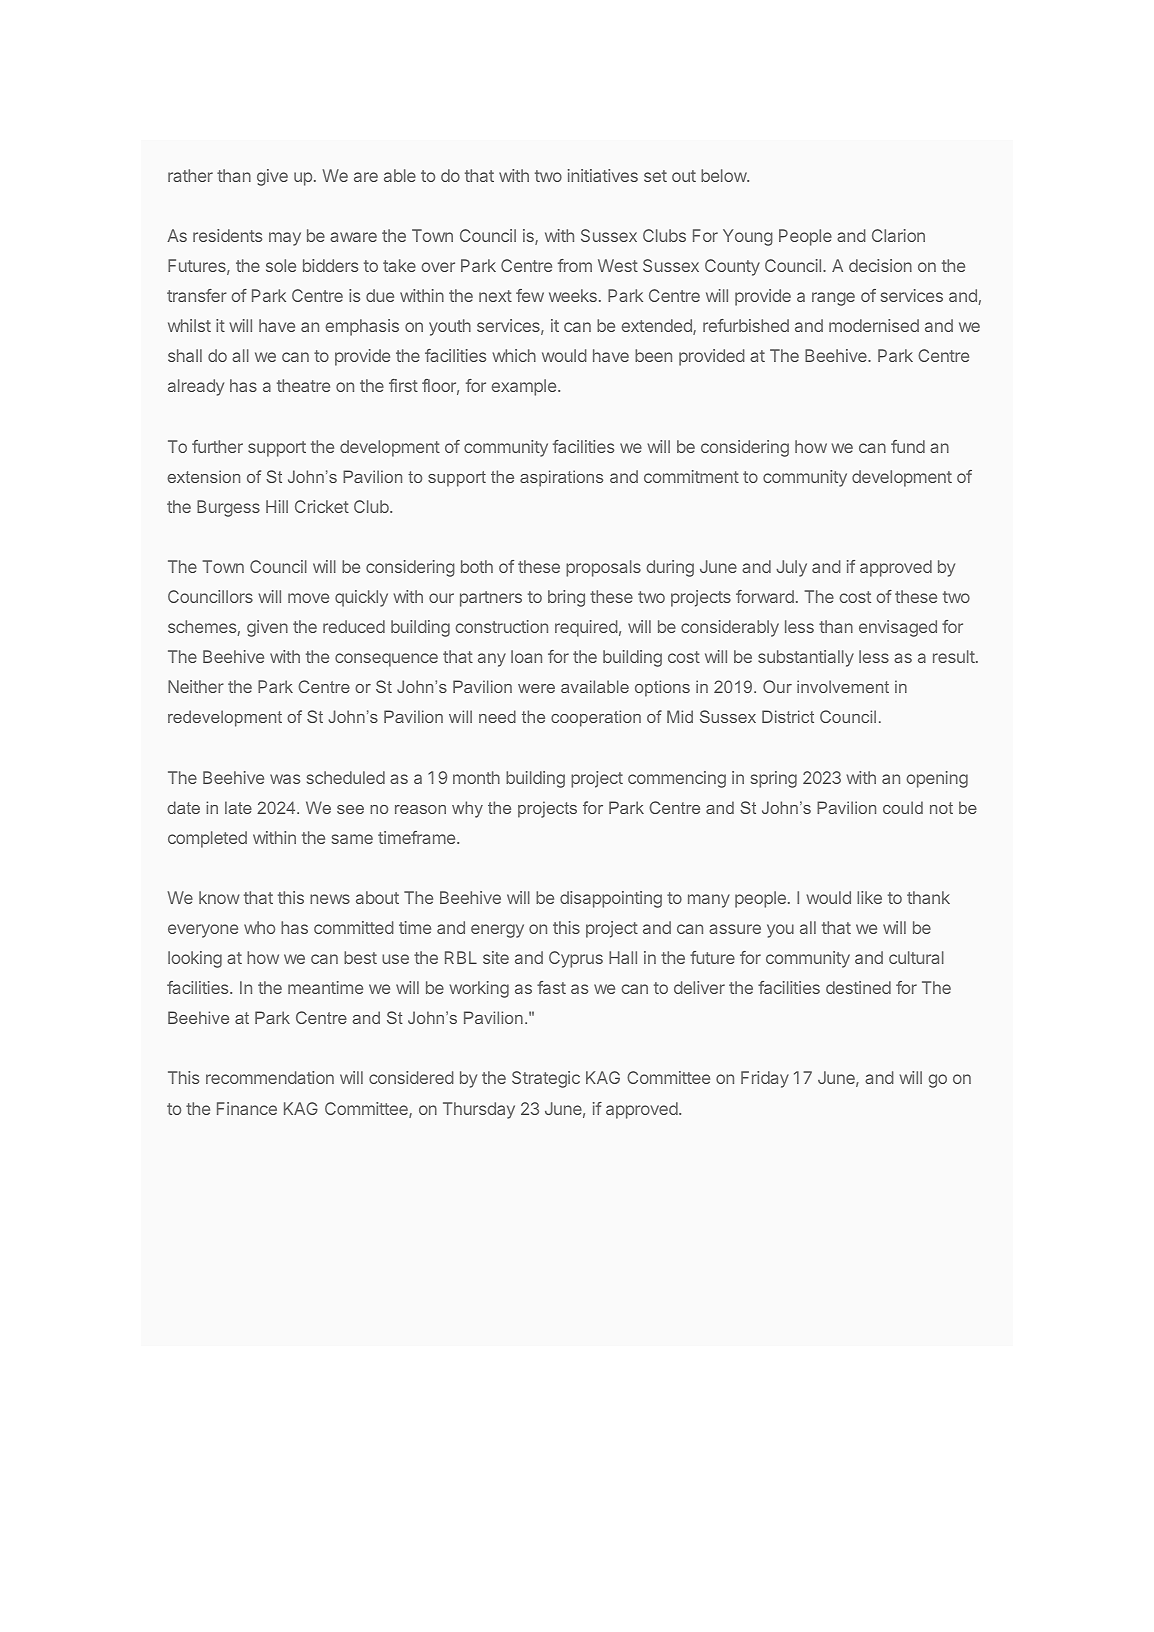 This page has width=1154, height=1632. I want to click on could, so click(903, 807).
